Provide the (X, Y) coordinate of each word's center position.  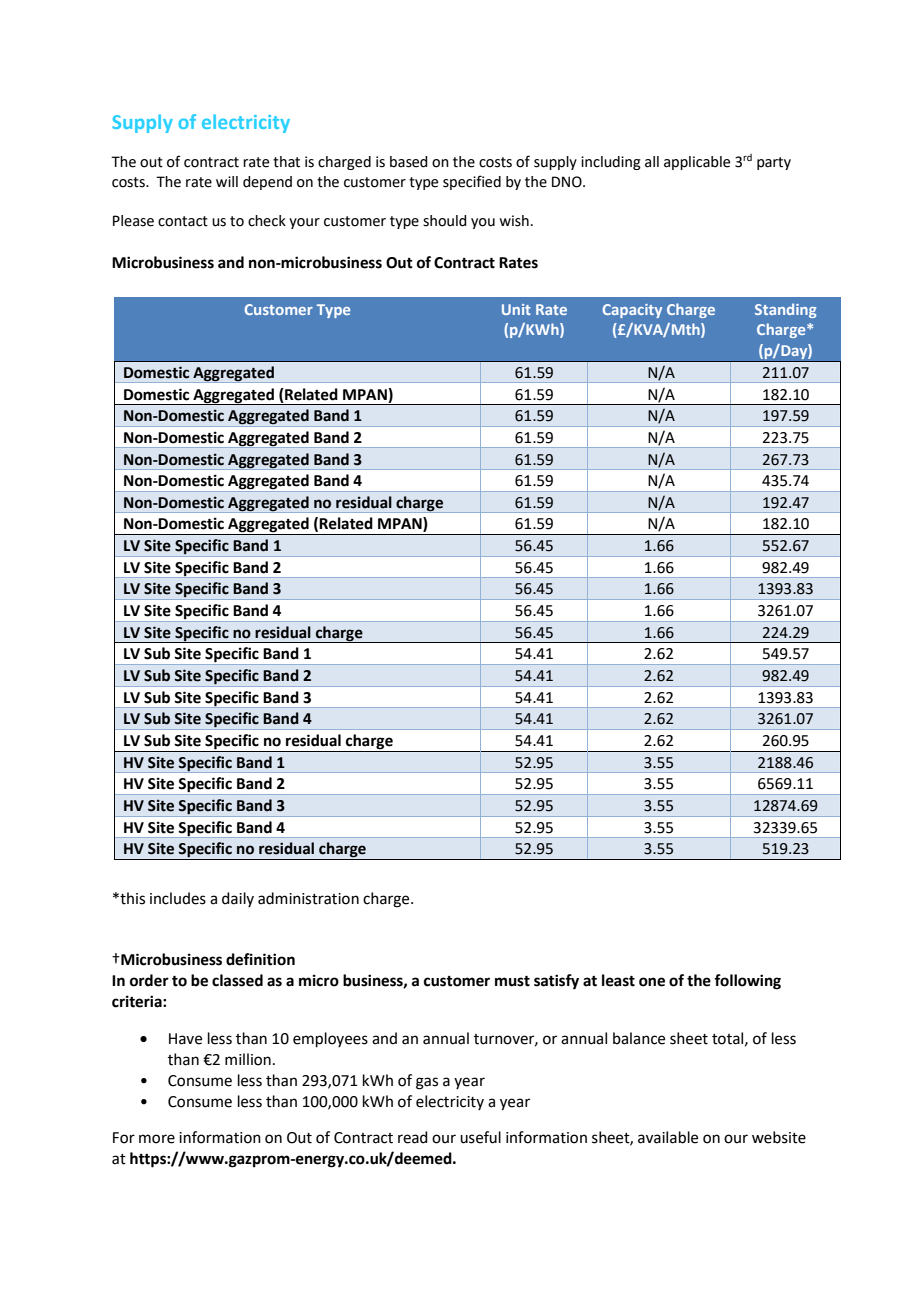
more (157, 1139)
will (227, 181)
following (747, 982)
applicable (697, 163)
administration (308, 898)
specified (472, 182)
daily (238, 899)
